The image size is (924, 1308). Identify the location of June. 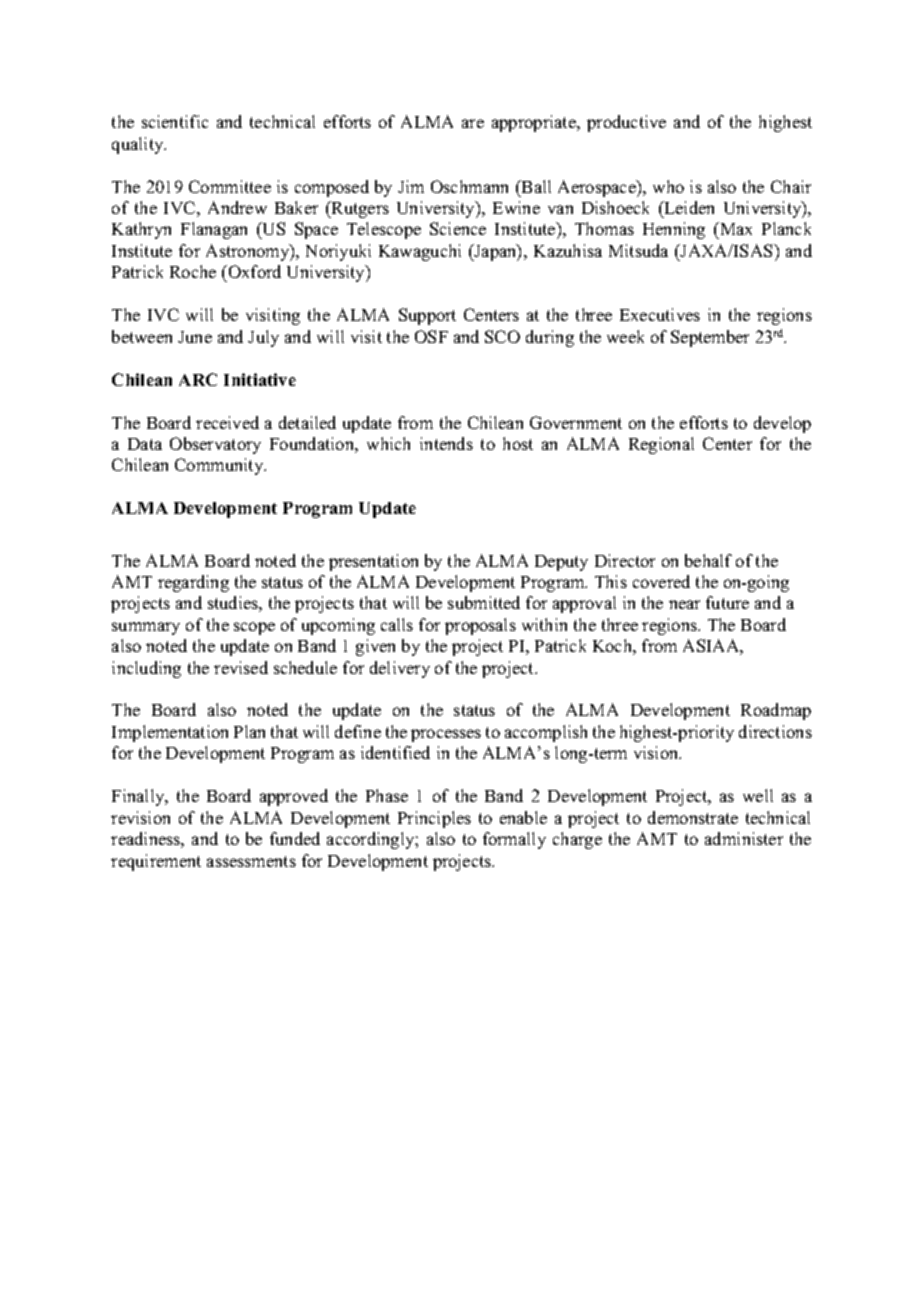
(195, 337).
